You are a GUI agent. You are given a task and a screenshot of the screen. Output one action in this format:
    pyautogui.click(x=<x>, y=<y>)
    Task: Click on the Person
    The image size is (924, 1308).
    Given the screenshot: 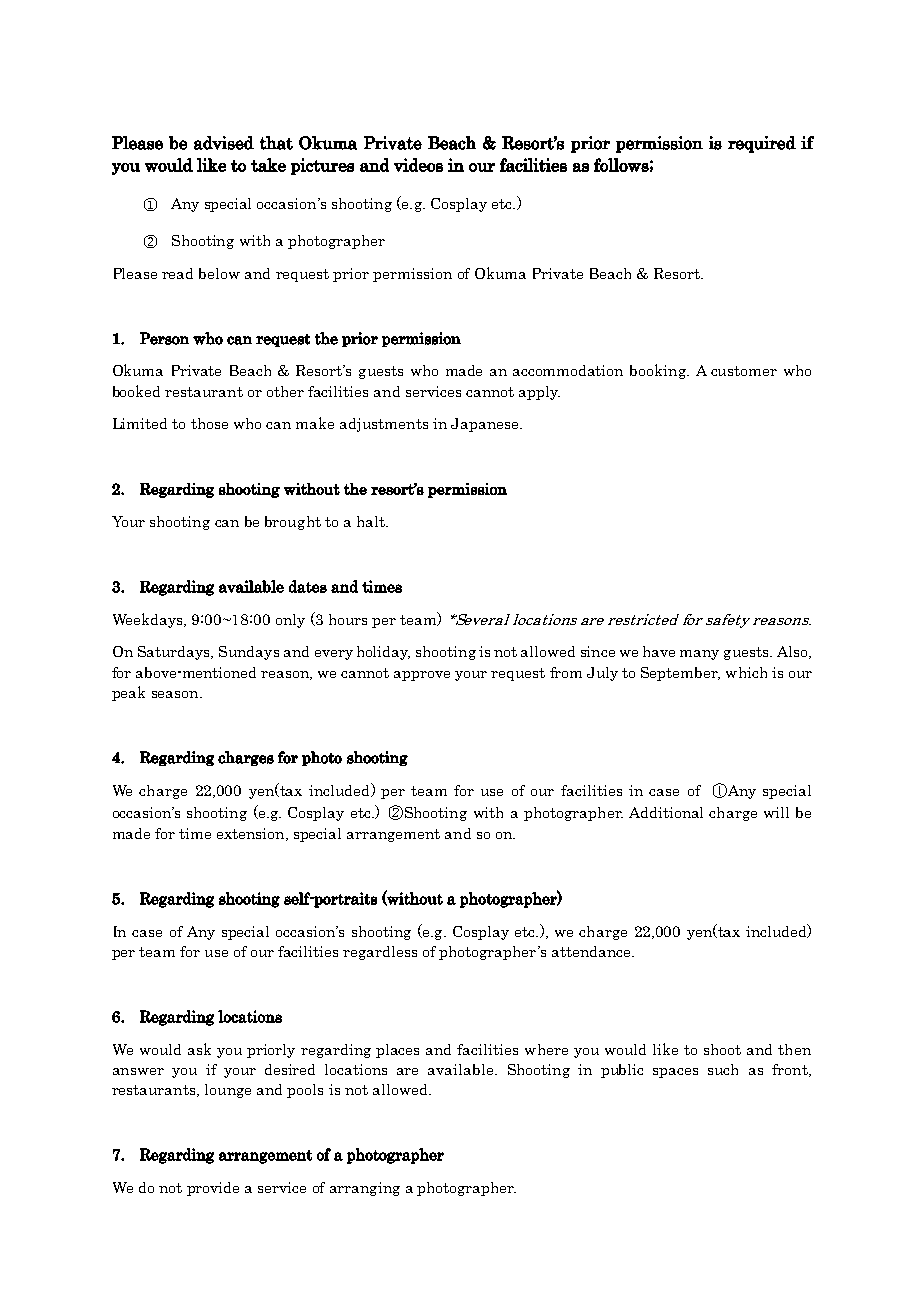 What is the action you would take?
    pyautogui.click(x=164, y=338)
